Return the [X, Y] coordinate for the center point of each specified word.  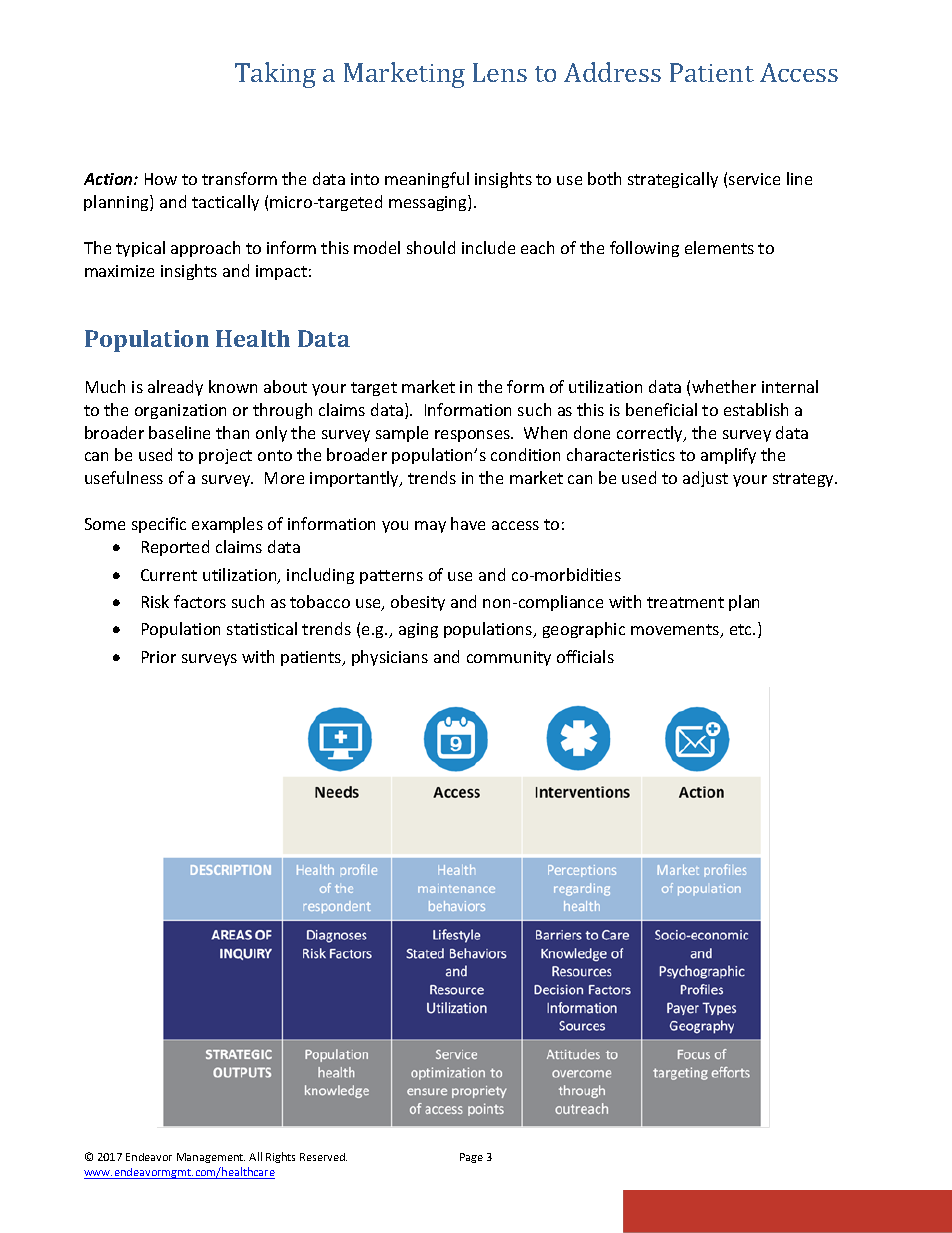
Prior [159, 657]
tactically [225, 203]
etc [742, 629]
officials [585, 656]
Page [471, 1158]
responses [473, 436]
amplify [728, 456]
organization [180, 411]
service [754, 179]
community [509, 658]
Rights [280, 1157]
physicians [390, 658]
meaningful [427, 180]
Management [211, 1158]
